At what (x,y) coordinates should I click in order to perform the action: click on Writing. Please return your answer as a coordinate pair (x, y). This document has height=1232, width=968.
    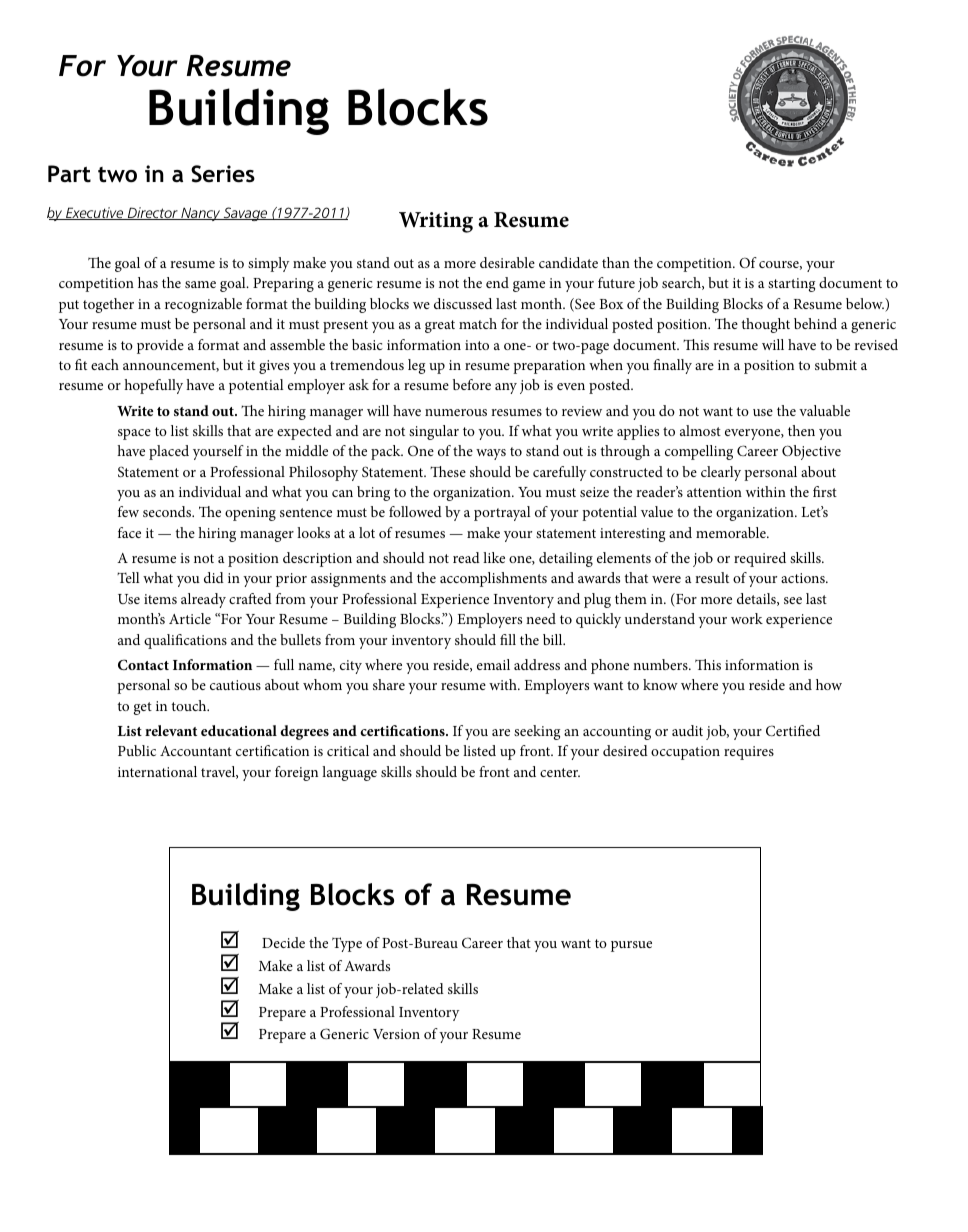
    Looking at the image, I should click on (436, 222).
